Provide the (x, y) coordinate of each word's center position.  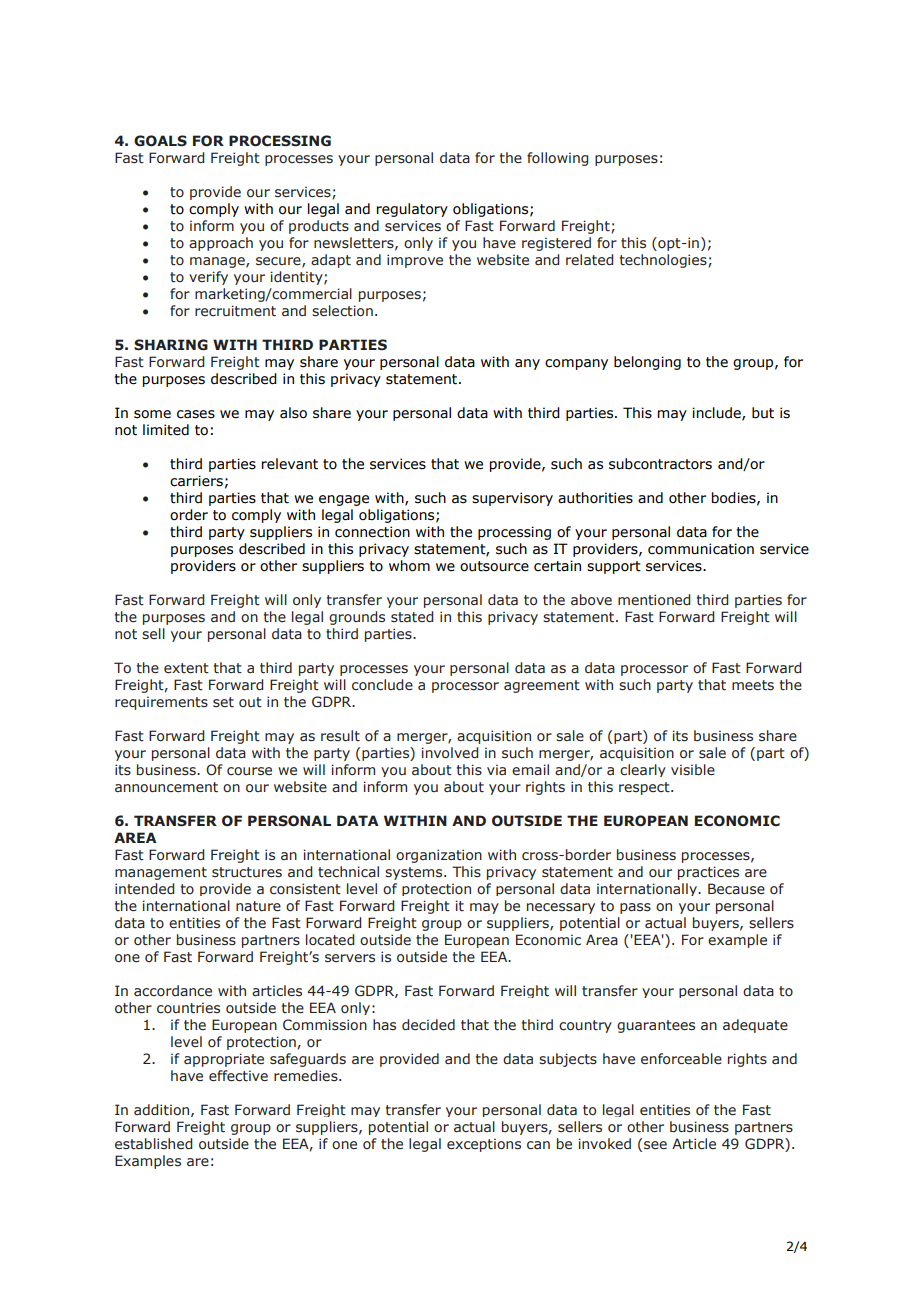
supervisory (512, 499)
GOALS (160, 141)
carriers (196, 481)
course (249, 771)
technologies (664, 261)
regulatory (412, 210)
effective (238, 1076)
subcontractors (660, 464)
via (496, 769)
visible (693, 770)
